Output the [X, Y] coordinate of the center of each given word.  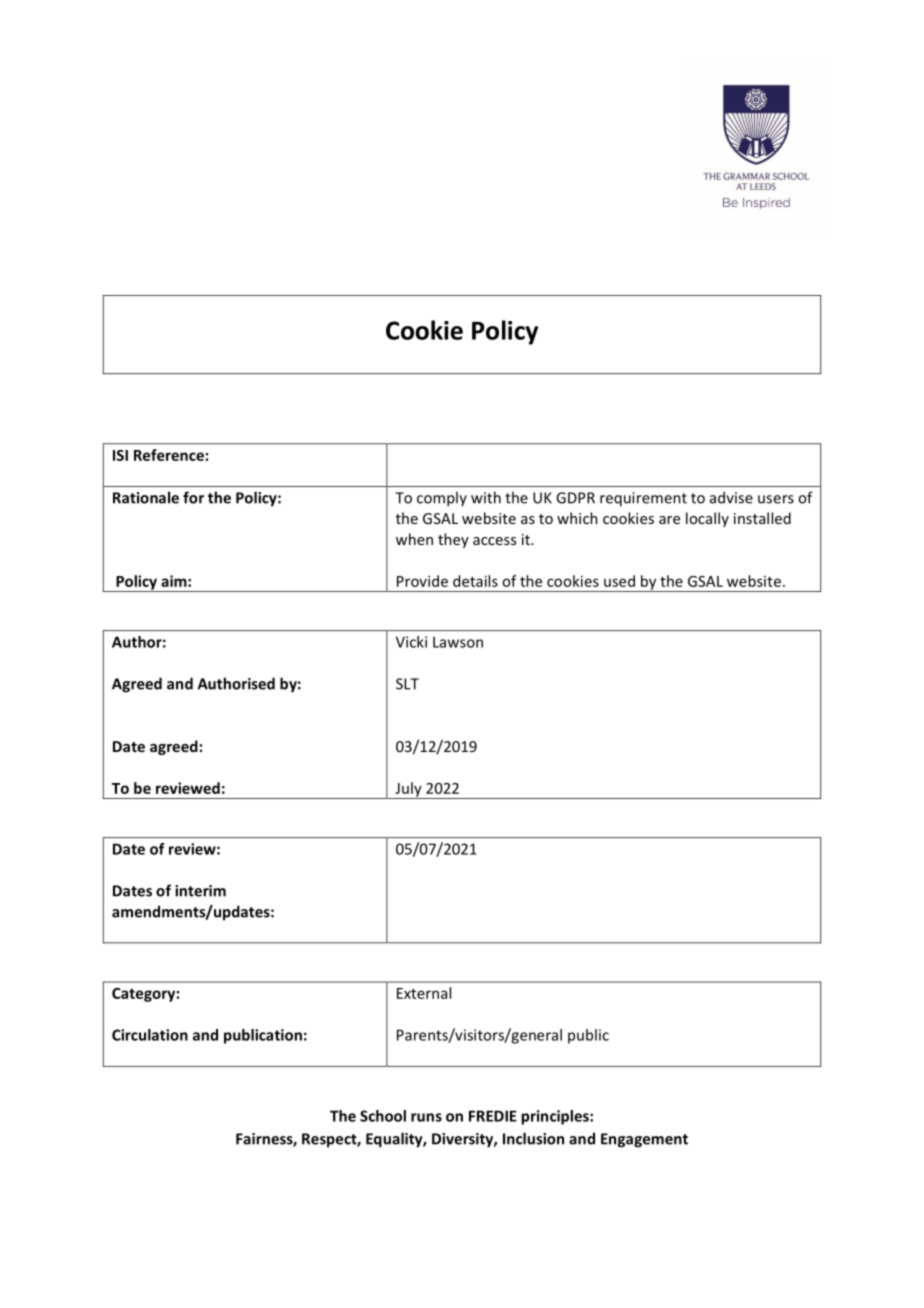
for [193, 497]
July [408, 790]
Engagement [644, 1140]
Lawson [458, 642]
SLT [407, 684]
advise [731, 497]
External [424, 993]
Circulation [150, 1035]
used [619, 581]
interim [200, 891]
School [383, 1116]
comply [442, 499]
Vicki [411, 642]
